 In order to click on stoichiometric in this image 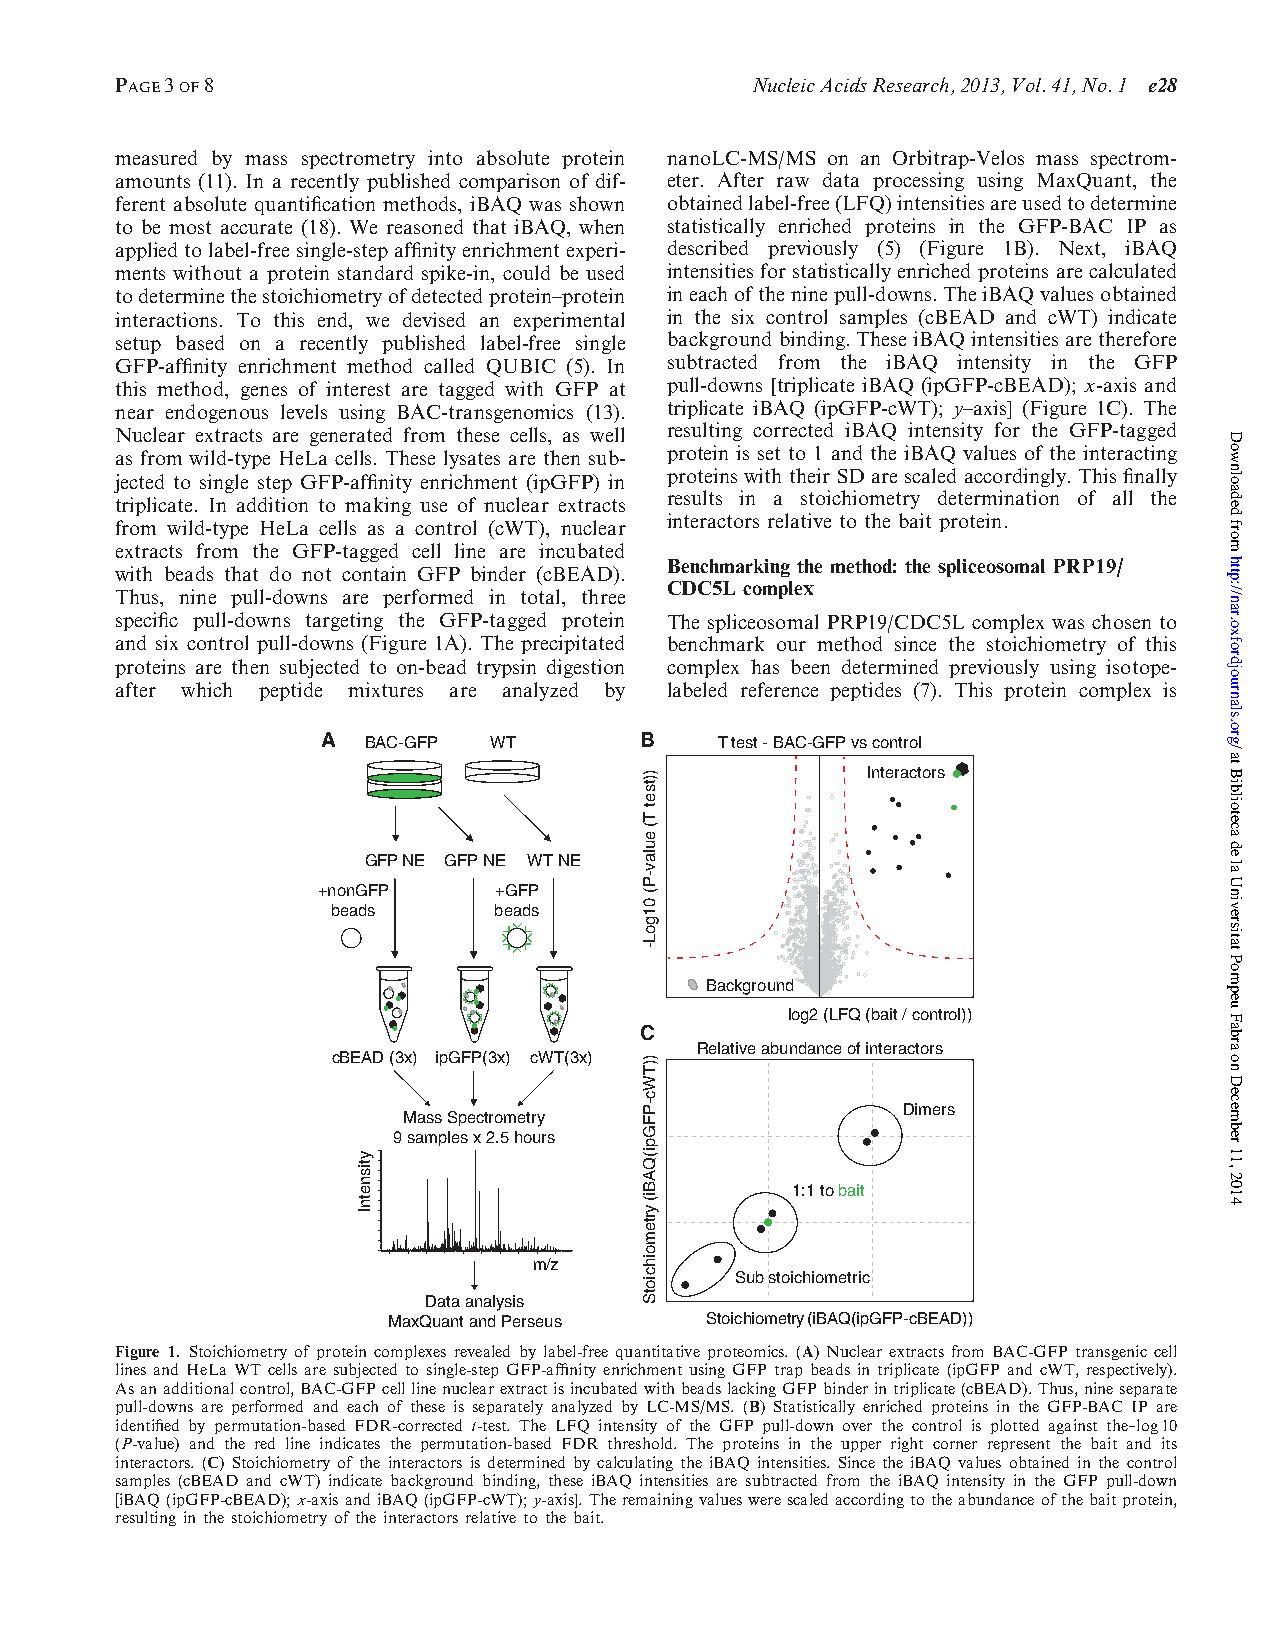, I will do `click(819, 1277)`.
